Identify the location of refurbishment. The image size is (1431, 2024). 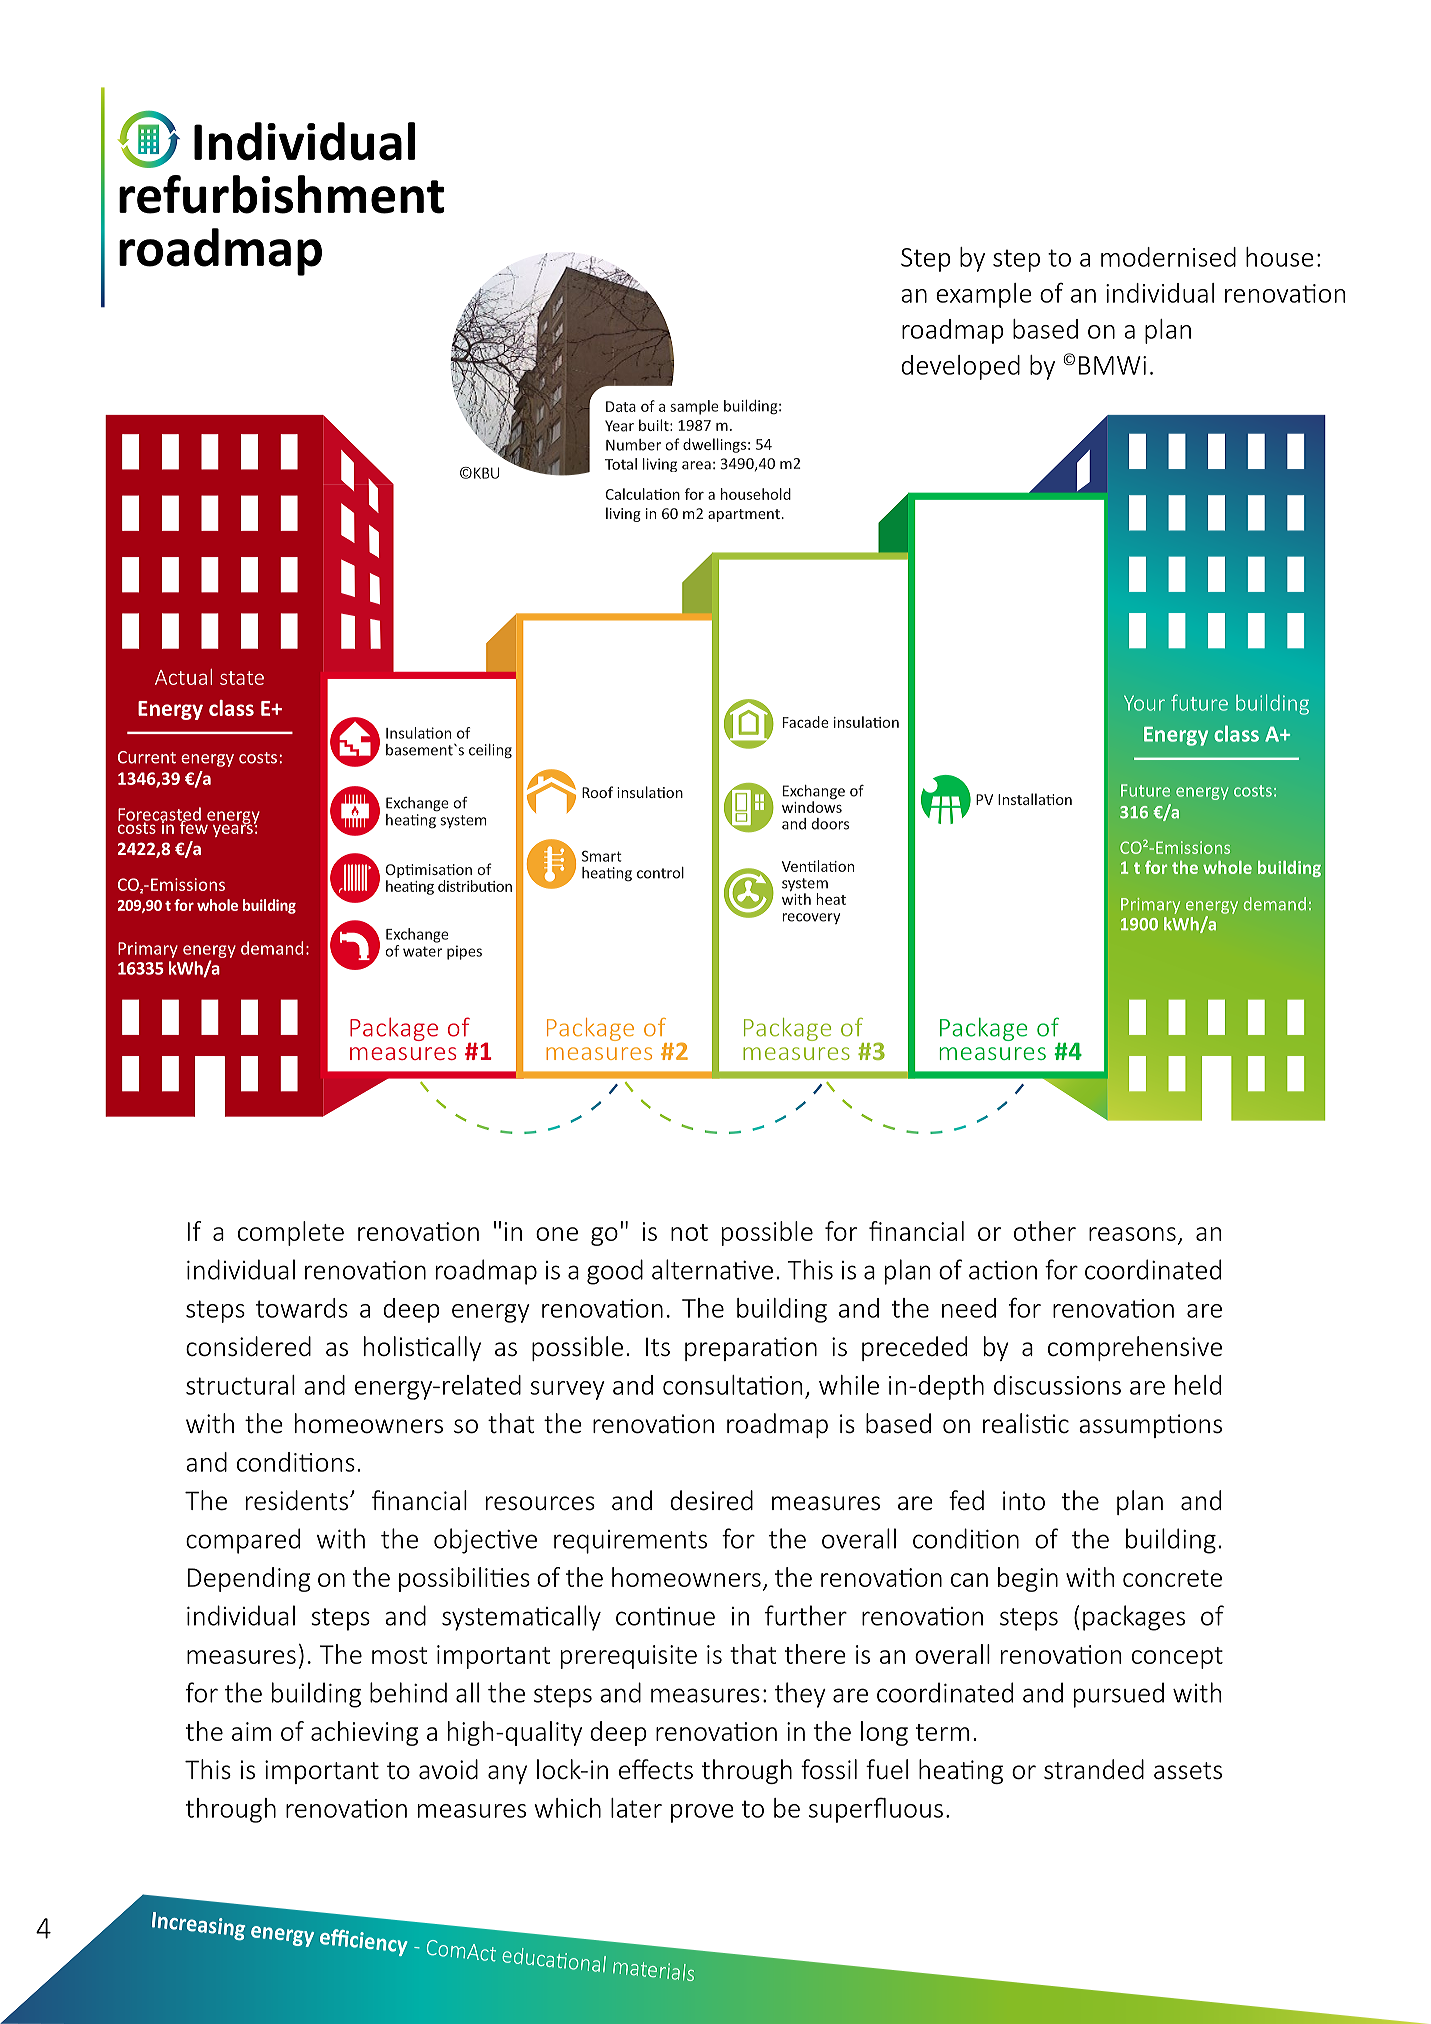
(281, 194).
